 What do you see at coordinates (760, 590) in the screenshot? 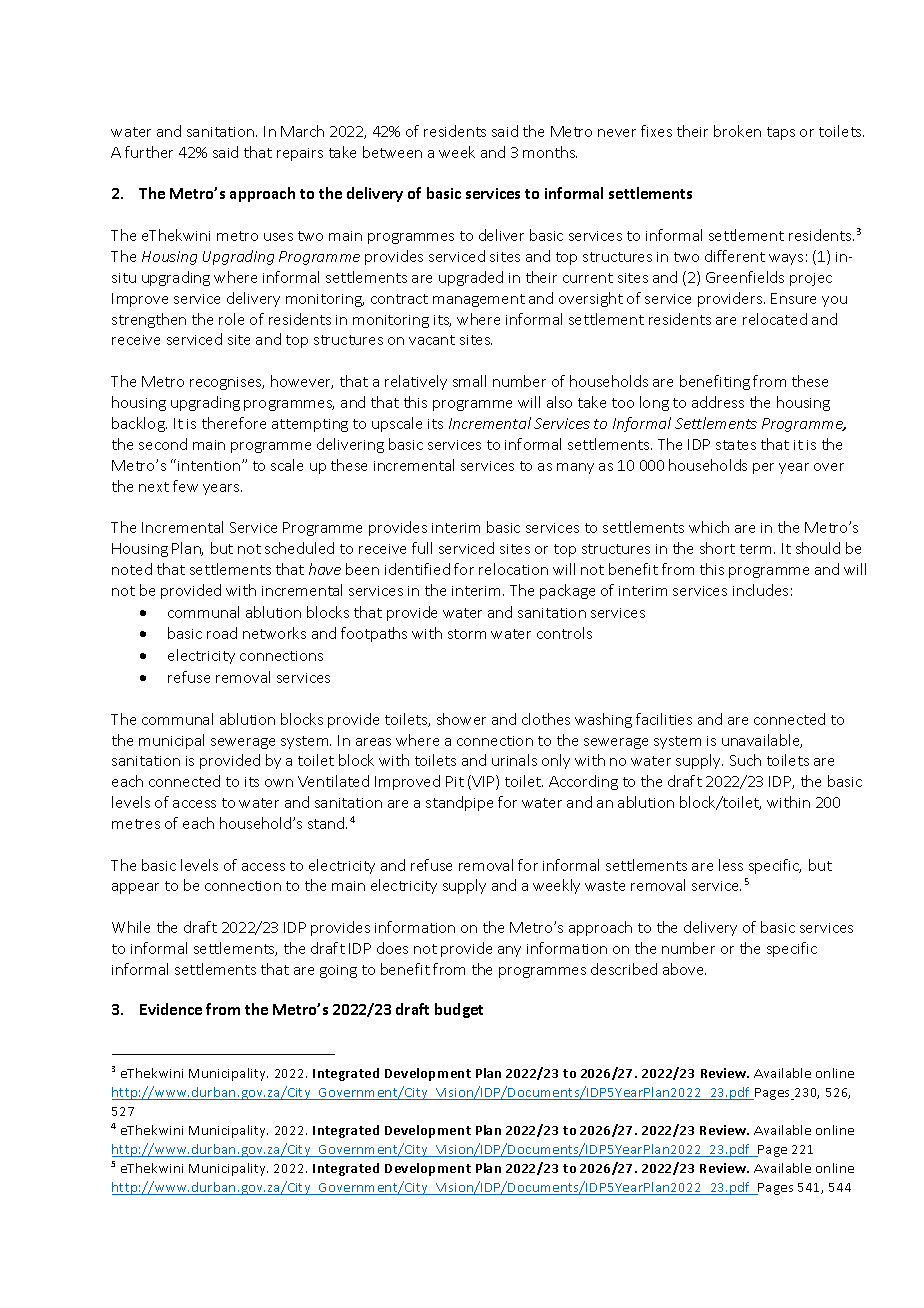
I see `includes` at bounding box center [760, 590].
